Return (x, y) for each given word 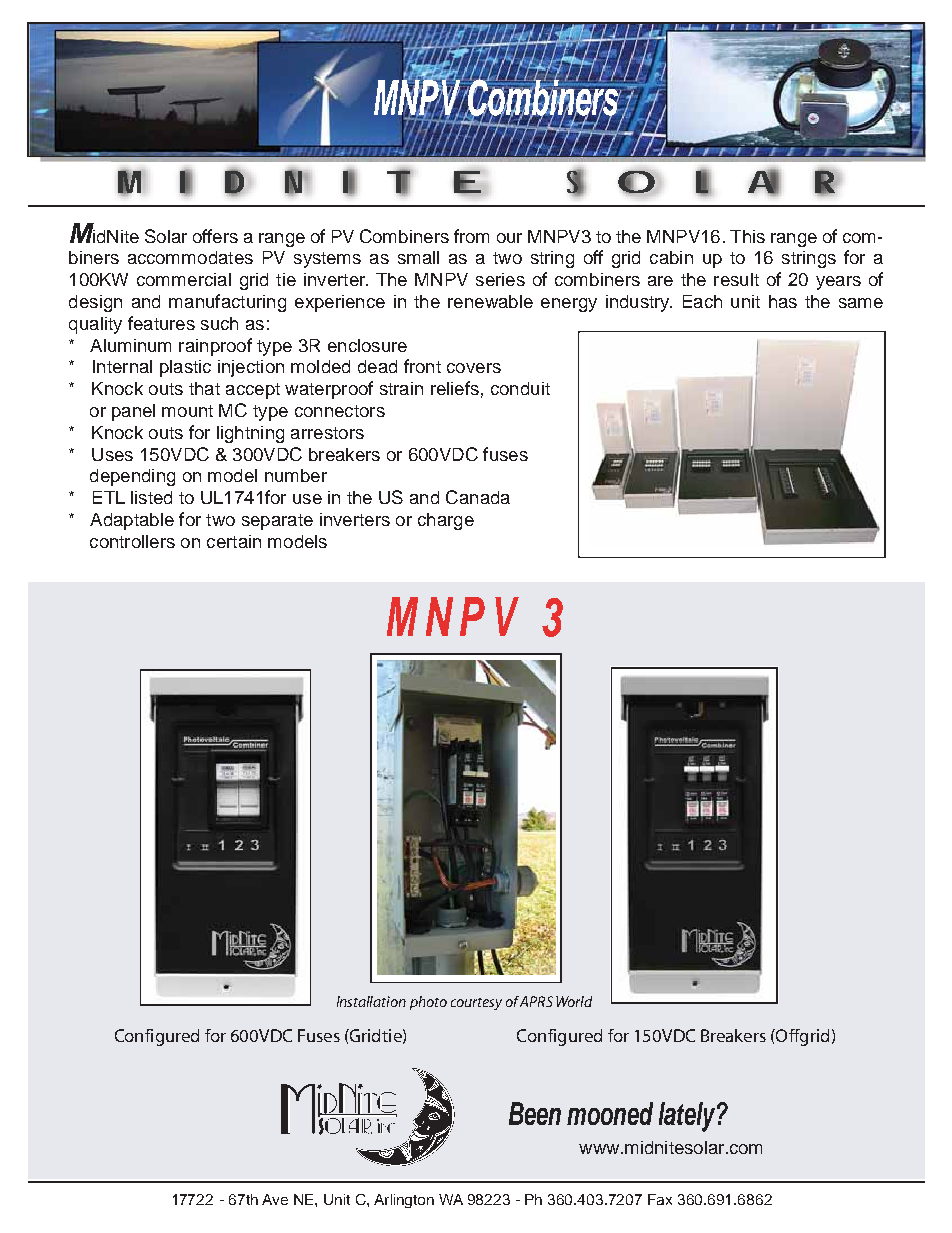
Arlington (404, 1201)
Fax (660, 1199)
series (500, 279)
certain (234, 541)
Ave (275, 1199)
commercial (184, 279)
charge (446, 521)
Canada (478, 497)
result (736, 279)
